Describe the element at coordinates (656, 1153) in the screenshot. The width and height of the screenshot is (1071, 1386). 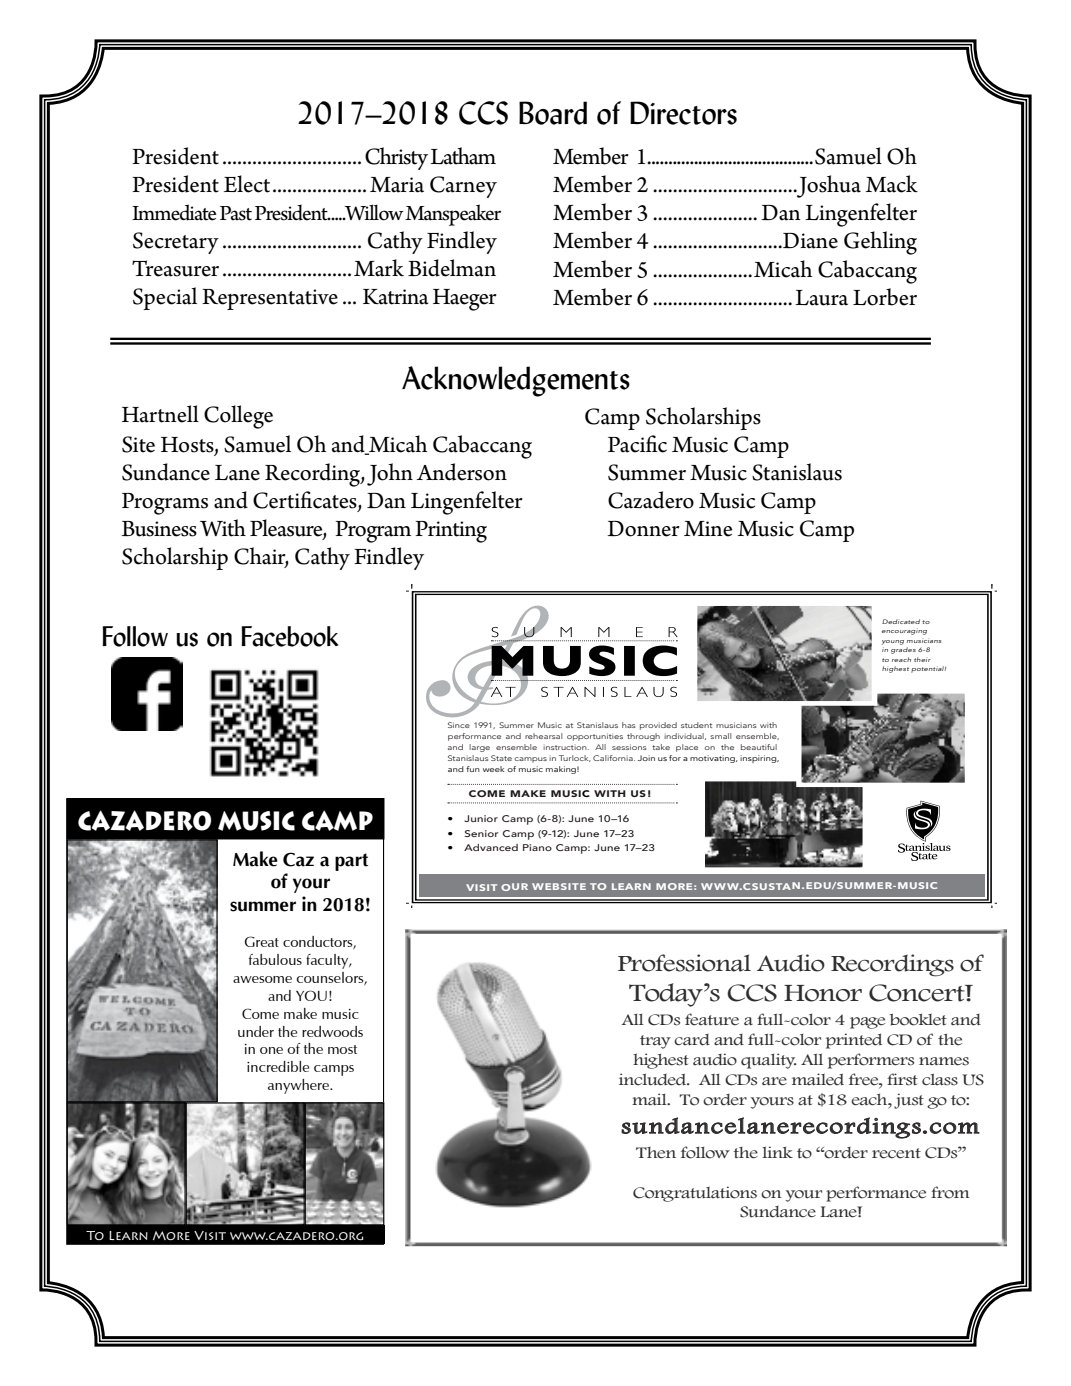
I see `Then` at that location.
